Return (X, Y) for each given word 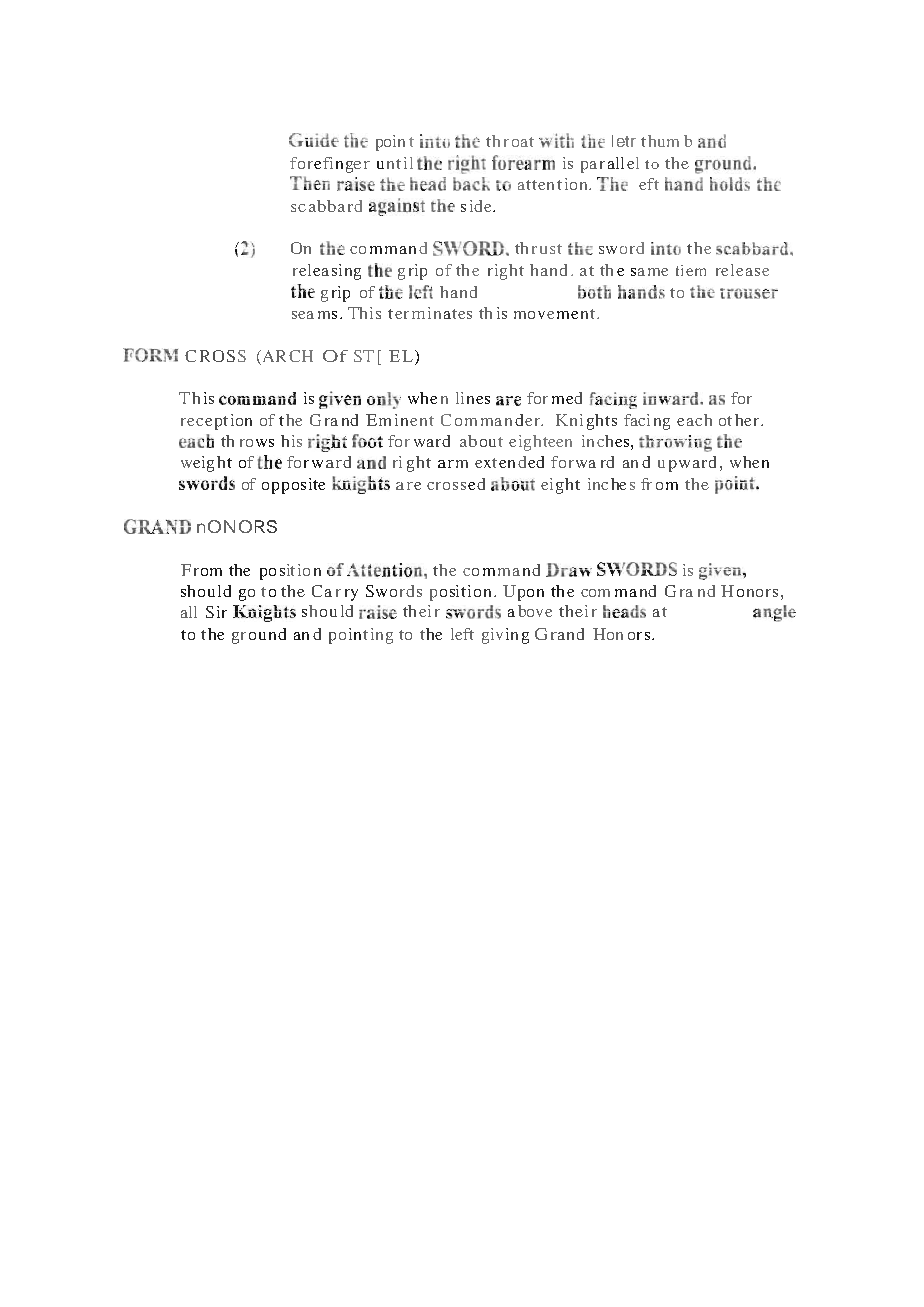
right (506, 272)
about (481, 441)
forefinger (330, 165)
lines (473, 398)
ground (259, 636)
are (408, 486)
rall (612, 163)
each (694, 420)
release (742, 270)
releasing (327, 272)
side (477, 206)
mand (635, 591)
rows (257, 443)
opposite (293, 486)
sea (303, 315)
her (747, 420)
